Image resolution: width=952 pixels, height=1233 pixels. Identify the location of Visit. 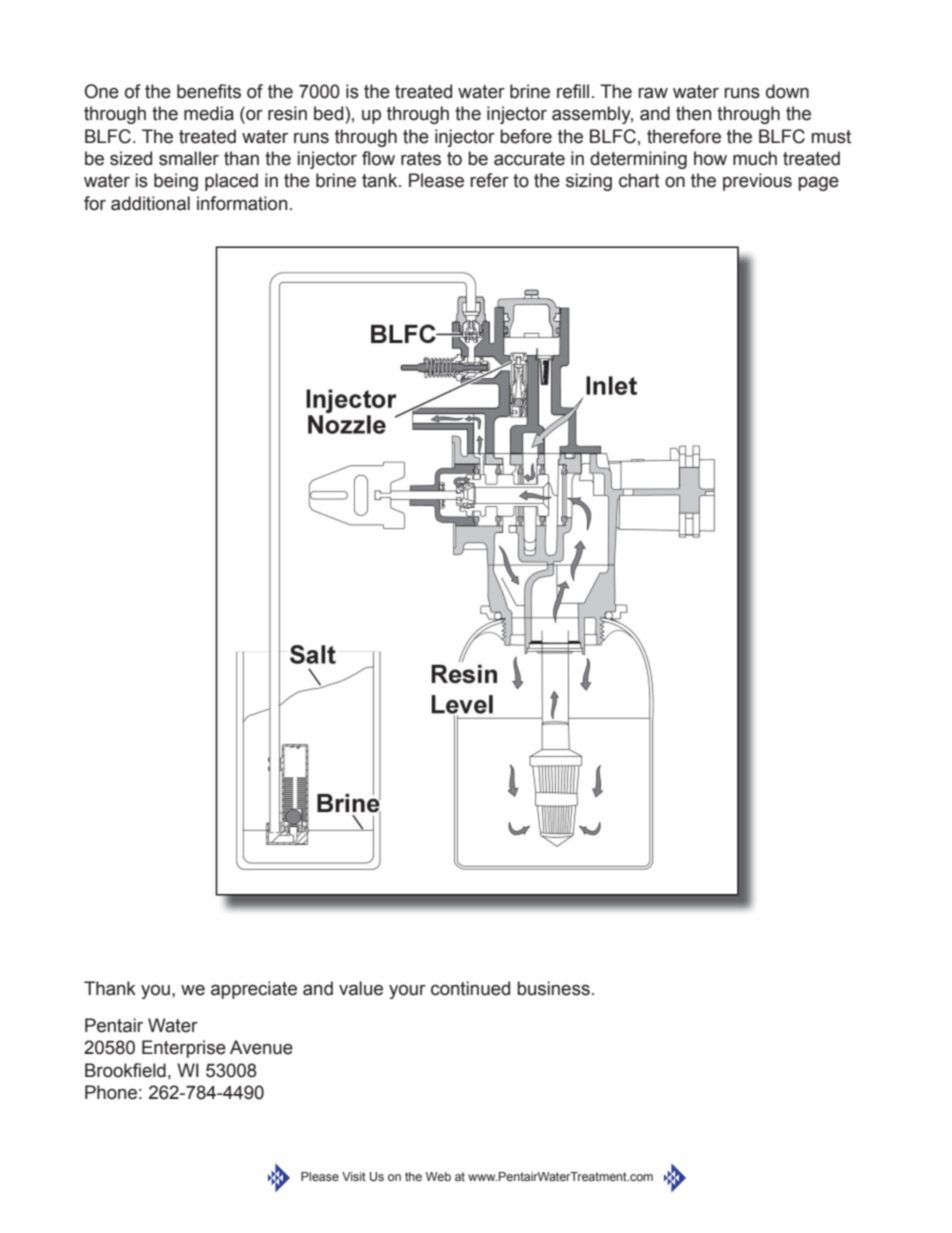
(354, 1176).
